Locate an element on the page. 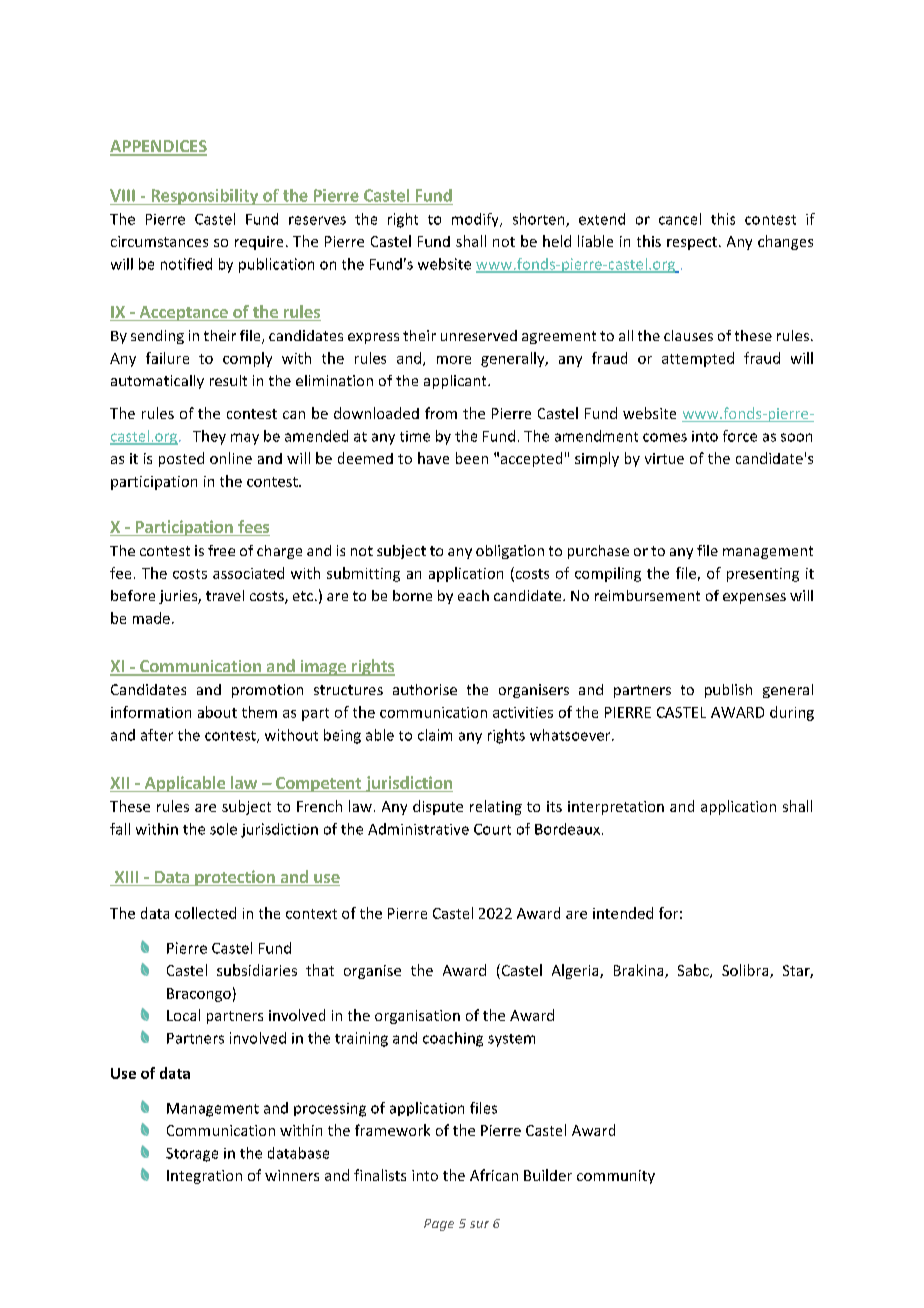 This document has height=1308, width=924. presenting is located at coordinates (763, 575).
